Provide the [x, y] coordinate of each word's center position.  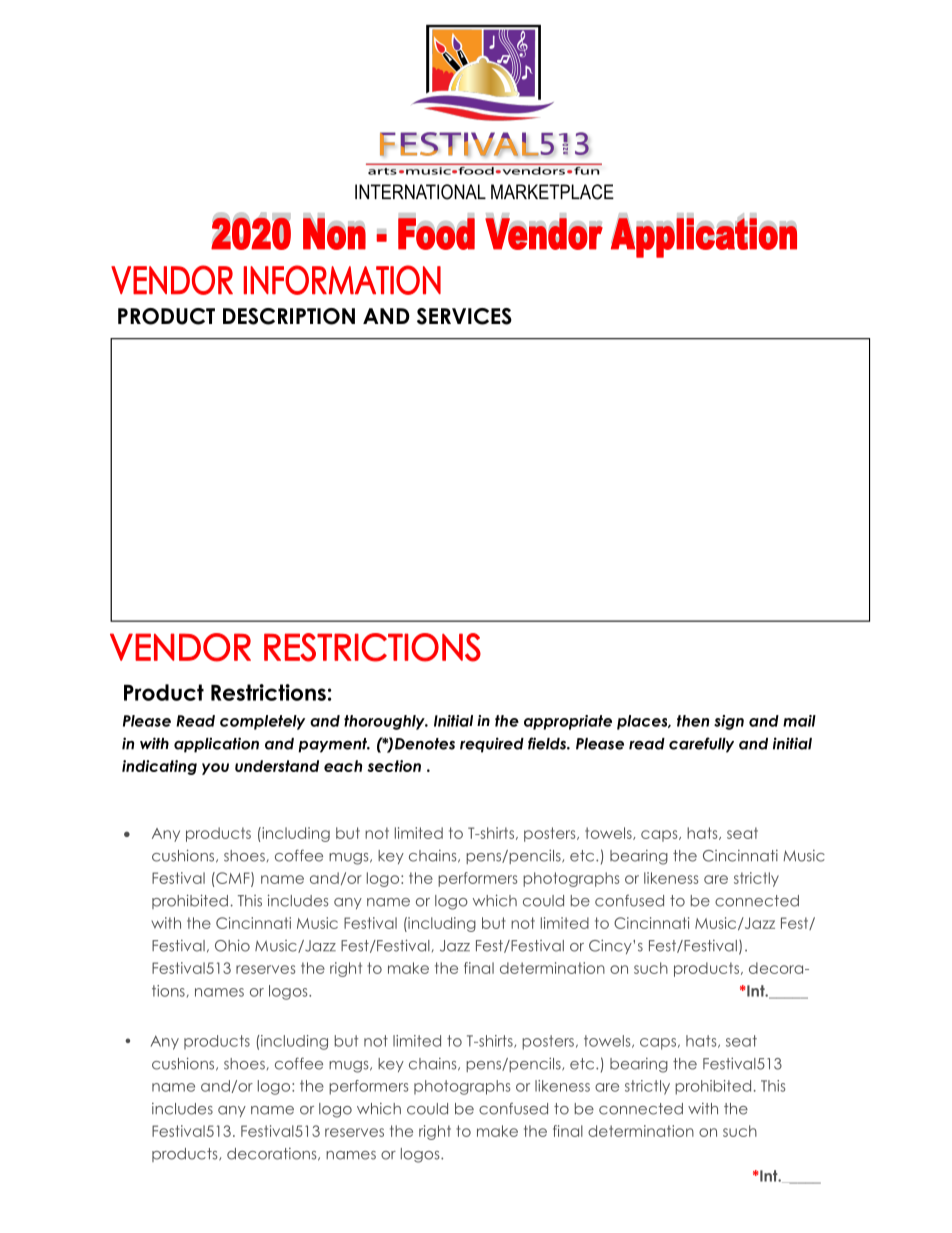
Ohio [232, 945]
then [693, 721]
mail [799, 721]
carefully [701, 745]
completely [262, 722]
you [215, 769]
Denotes [425, 744]
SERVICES [464, 316]
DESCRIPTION [289, 316]
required [492, 745]
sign [729, 722]
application [216, 745]
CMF [233, 879]
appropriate [568, 722]
